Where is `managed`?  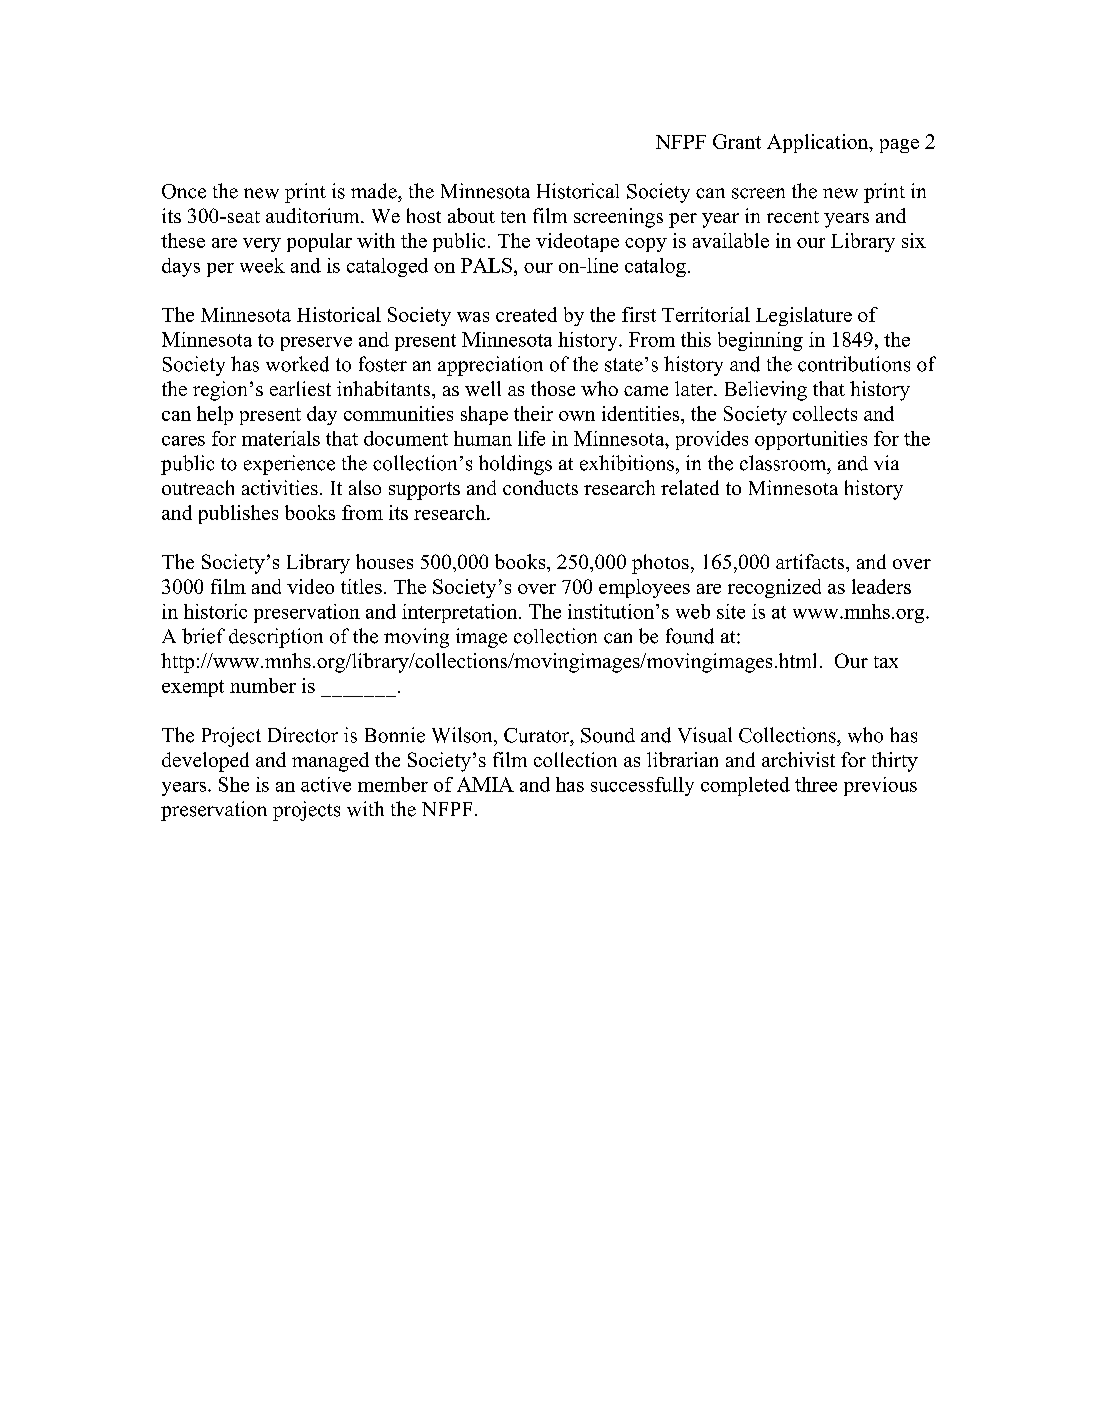 managed is located at coordinates (330, 762).
